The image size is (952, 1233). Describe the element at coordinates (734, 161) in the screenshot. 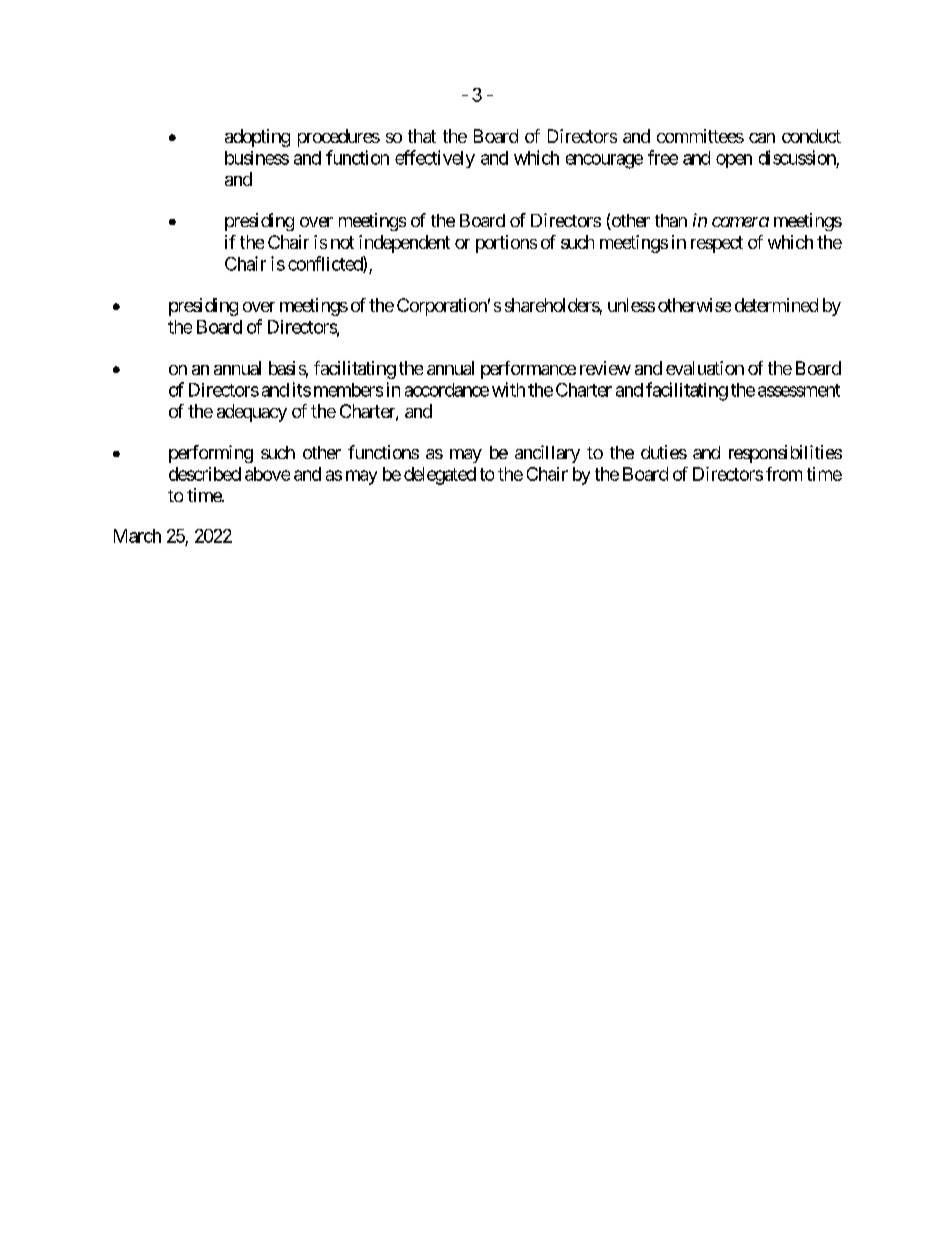

I see `open` at that location.
